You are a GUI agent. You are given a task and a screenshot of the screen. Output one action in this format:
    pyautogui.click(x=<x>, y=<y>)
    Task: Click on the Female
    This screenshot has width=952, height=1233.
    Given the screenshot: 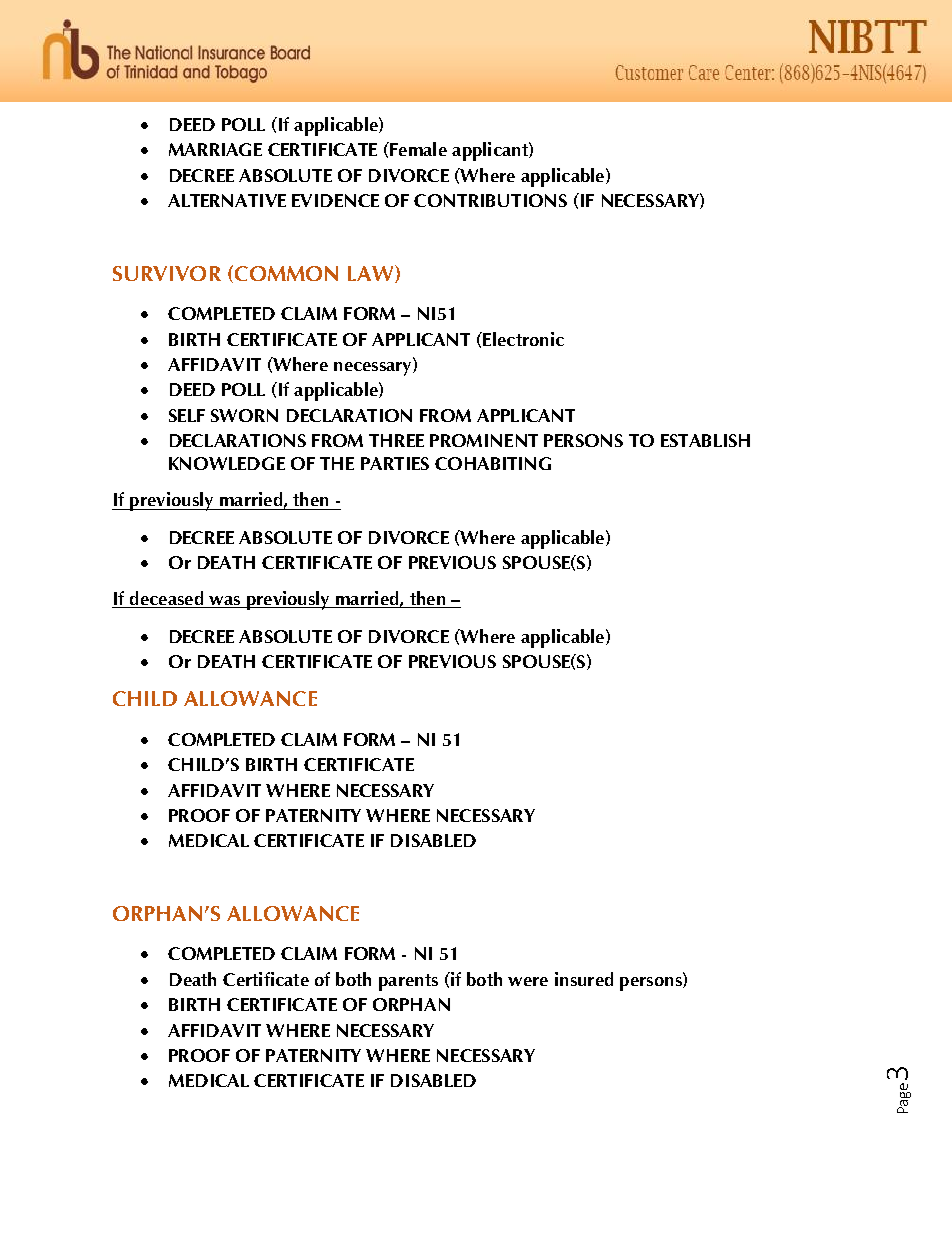 What is the action you would take?
    pyautogui.click(x=417, y=149)
